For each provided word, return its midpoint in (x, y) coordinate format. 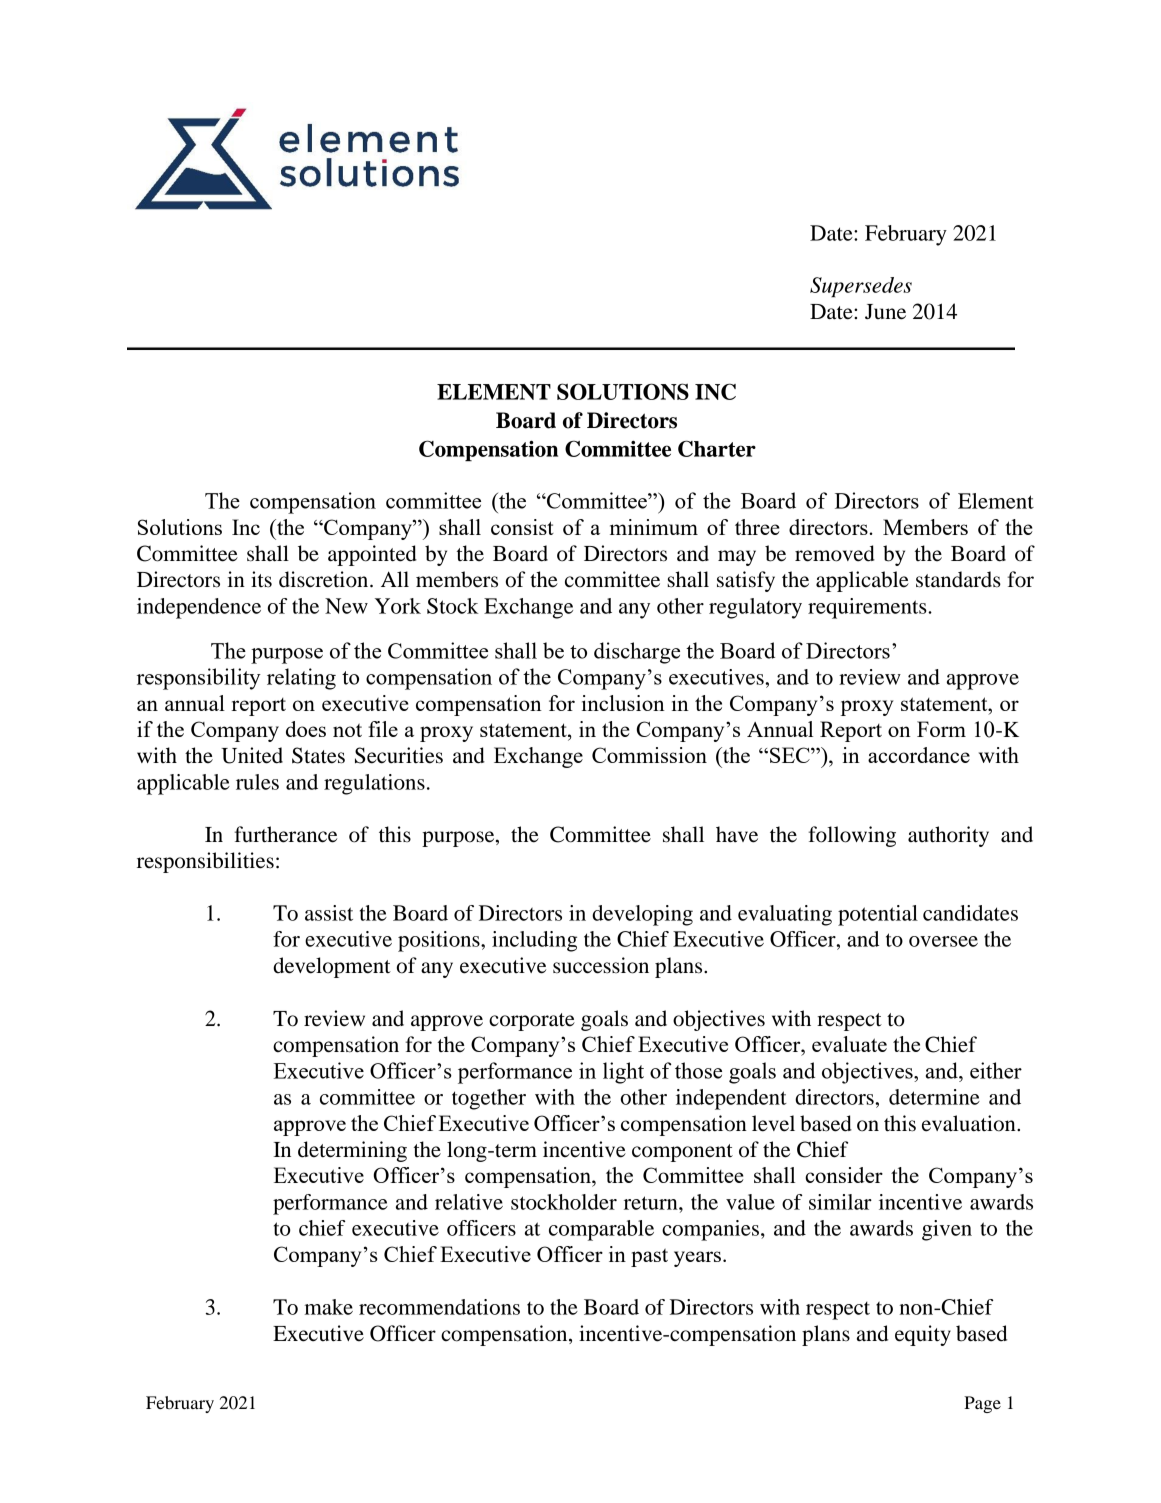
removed (835, 553)
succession (601, 965)
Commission (649, 755)
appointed (372, 555)
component (682, 1153)
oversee (943, 941)
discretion (325, 579)
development (332, 967)
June (885, 312)
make (328, 1307)
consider (844, 1175)
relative (469, 1202)
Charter (717, 448)
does (306, 729)
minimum (654, 527)
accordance (919, 755)
